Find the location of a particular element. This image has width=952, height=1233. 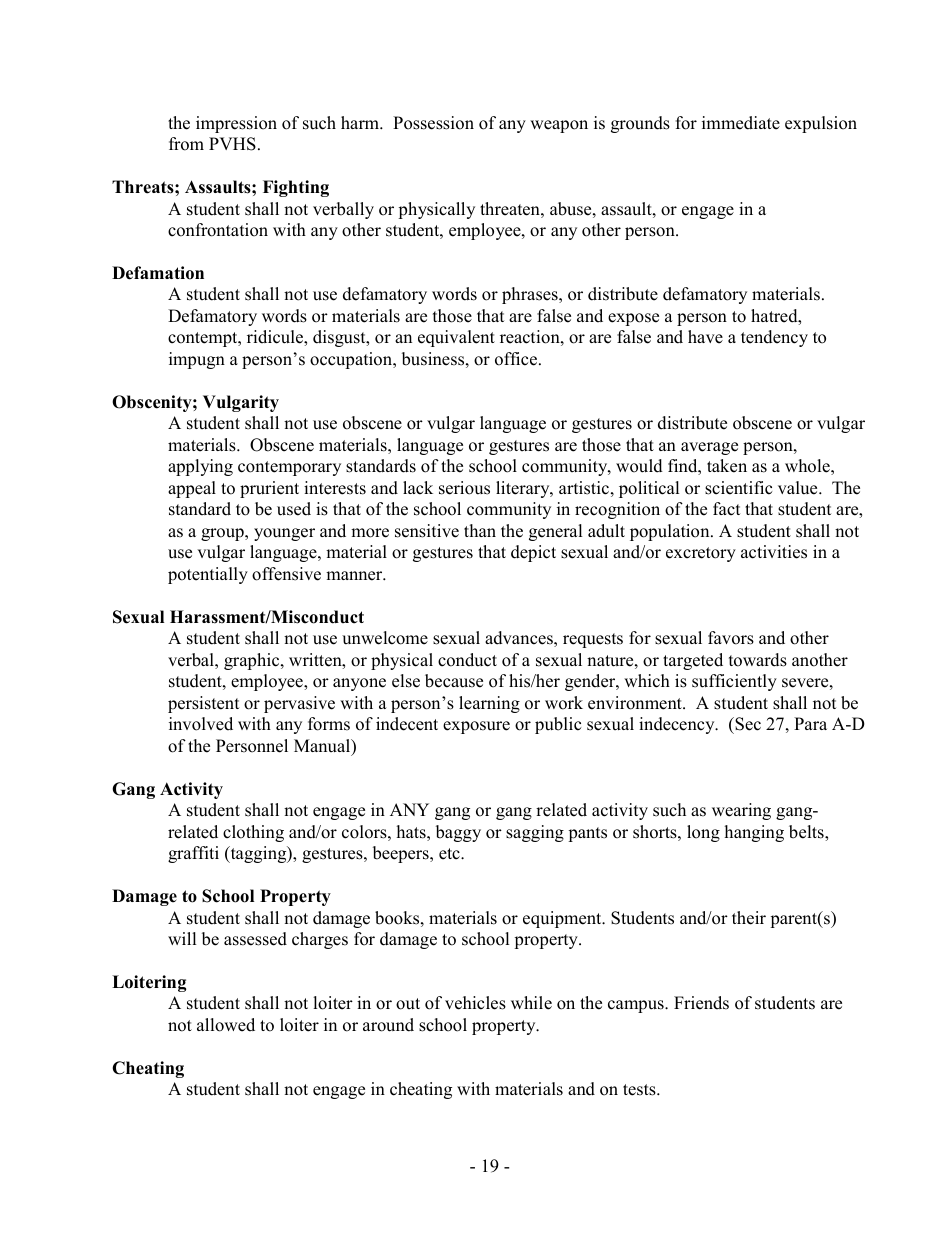

Possession is located at coordinates (433, 123).
